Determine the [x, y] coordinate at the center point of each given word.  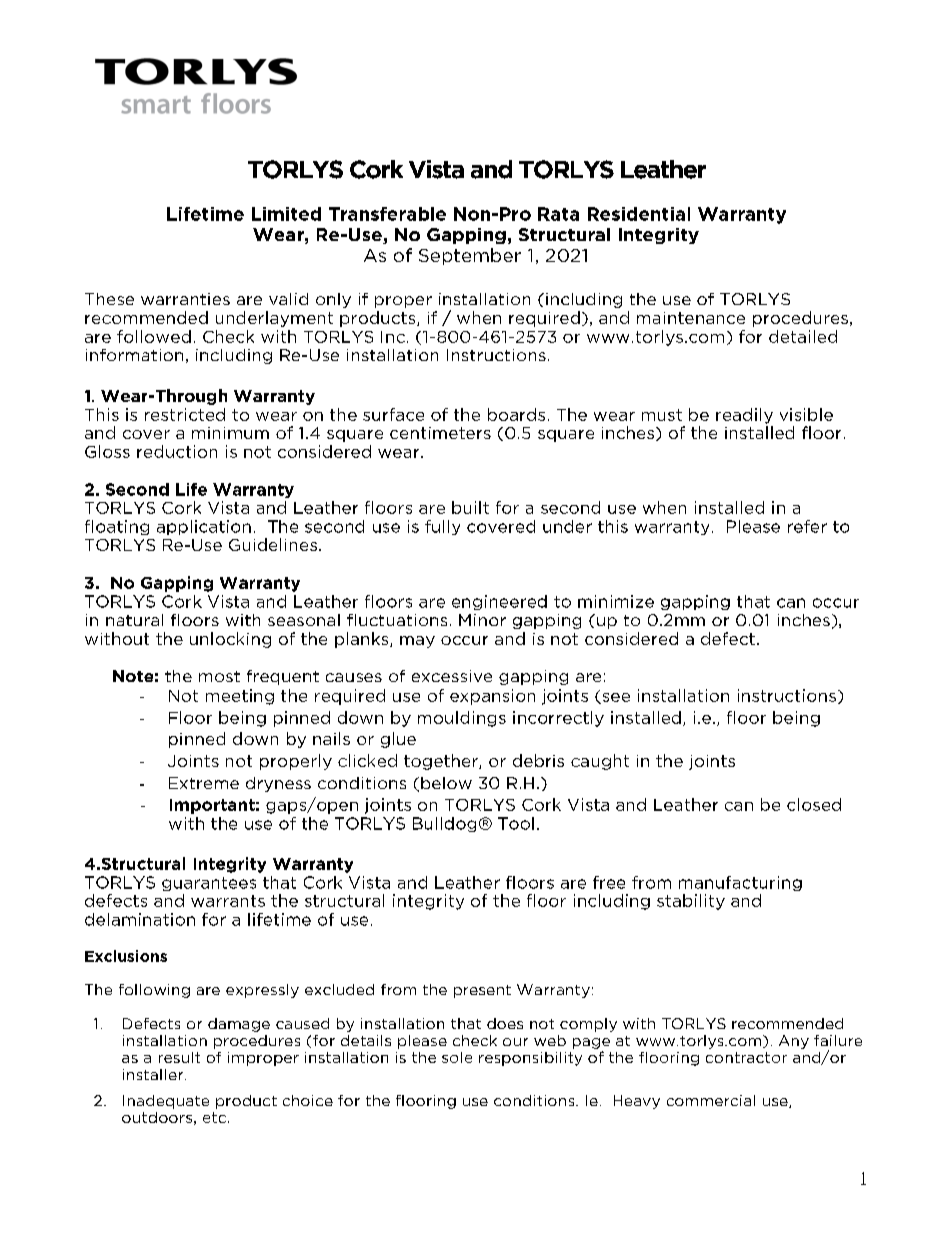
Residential [639, 214]
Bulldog [444, 824]
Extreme [204, 783]
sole [457, 1057]
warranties [185, 299]
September [470, 256]
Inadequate [166, 1102]
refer [807, 526]
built [470, 507]
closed [814, 804]
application [204, 527]
